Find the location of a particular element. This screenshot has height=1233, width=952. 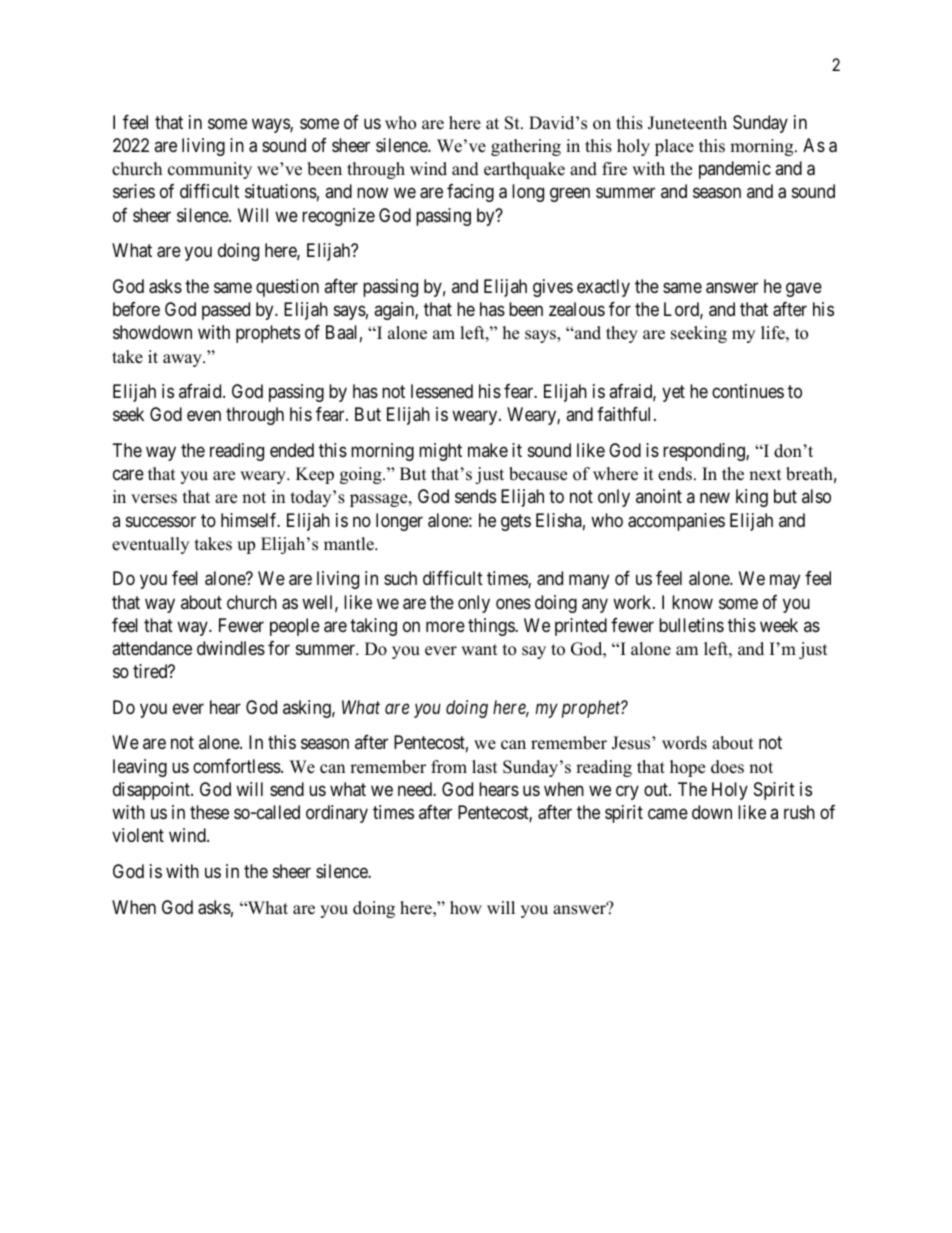

continues is located at coordinates (748, 391).
